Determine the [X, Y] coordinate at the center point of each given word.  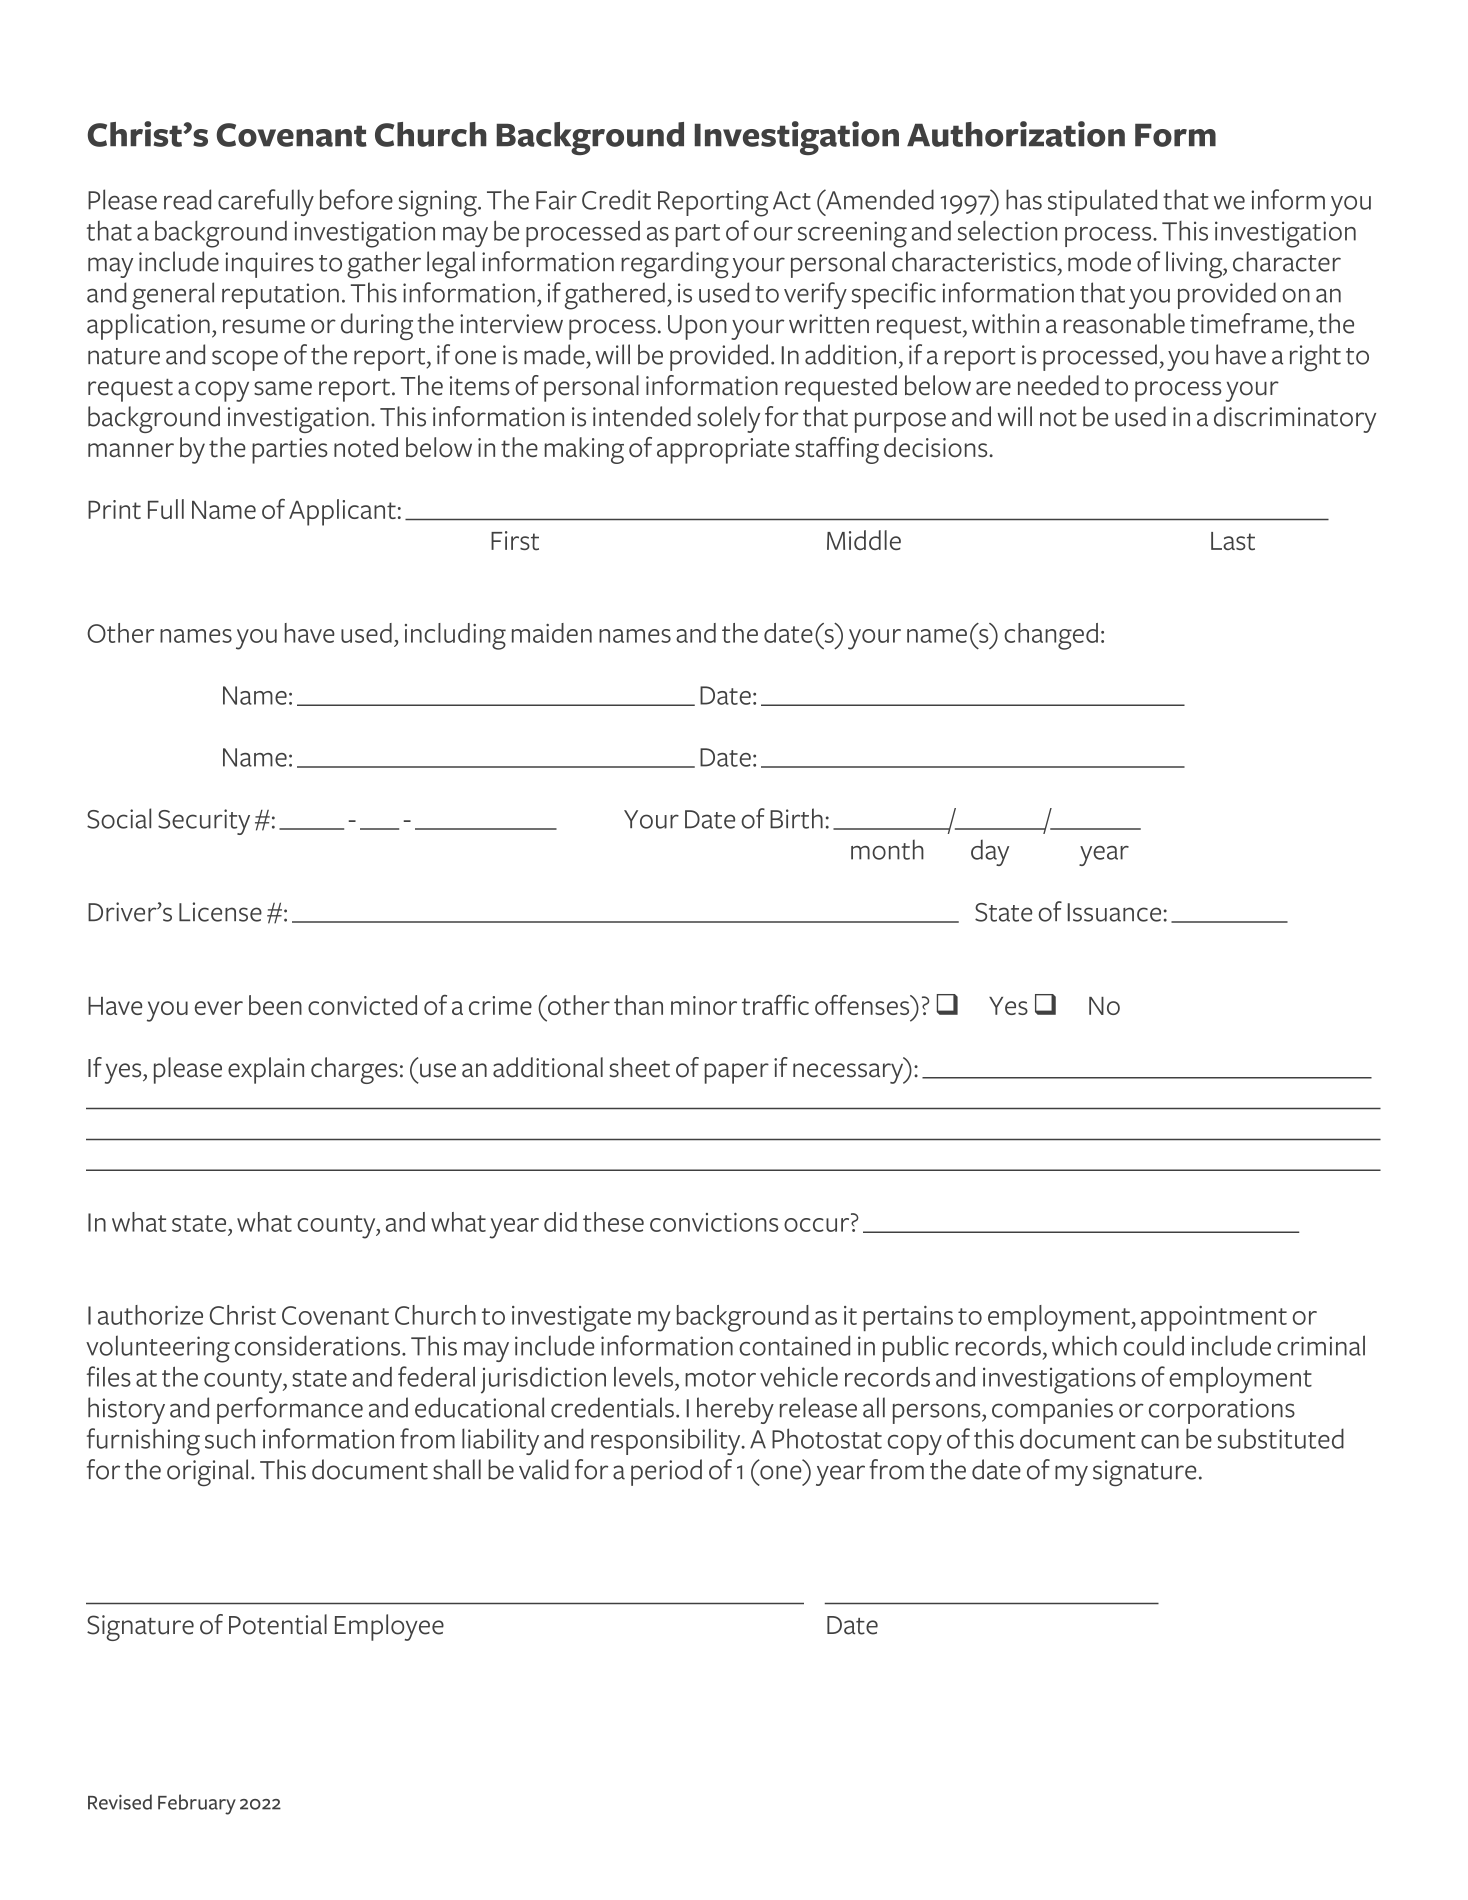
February [197, 1804]
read [187, 199]
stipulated [1102, 202]
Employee [389, 1627]
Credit [616, 199]
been [275, 1005]
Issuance [1114, 912]
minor [704, 1005]
